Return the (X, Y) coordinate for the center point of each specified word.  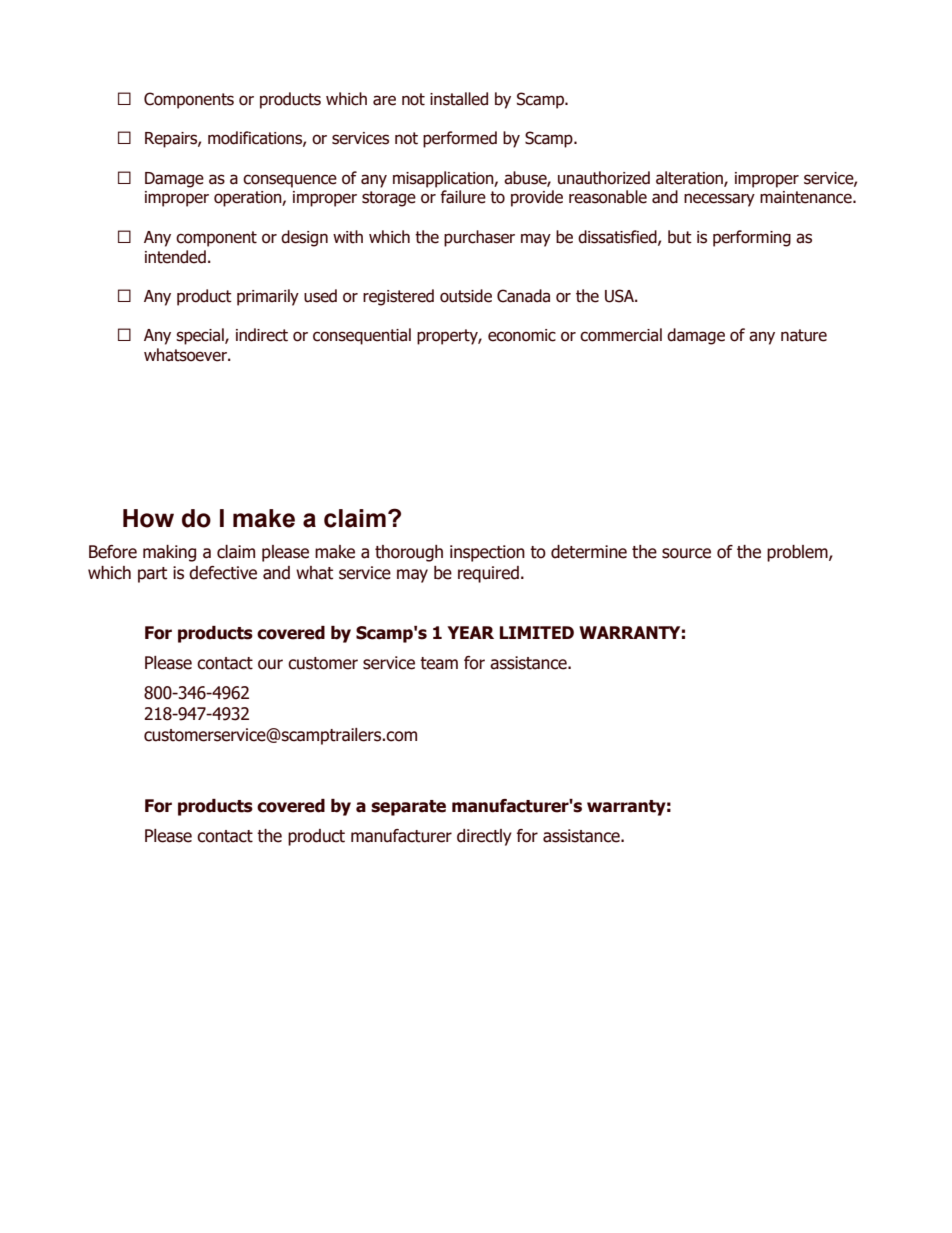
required (488, 574)
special (201, 336)
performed (460, 139)
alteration (690, 178)
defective (223, 573)
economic (522, 335)
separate (408, 808)
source (686, 553)
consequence (290, 181)
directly (484, 837)
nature (804, 335)
